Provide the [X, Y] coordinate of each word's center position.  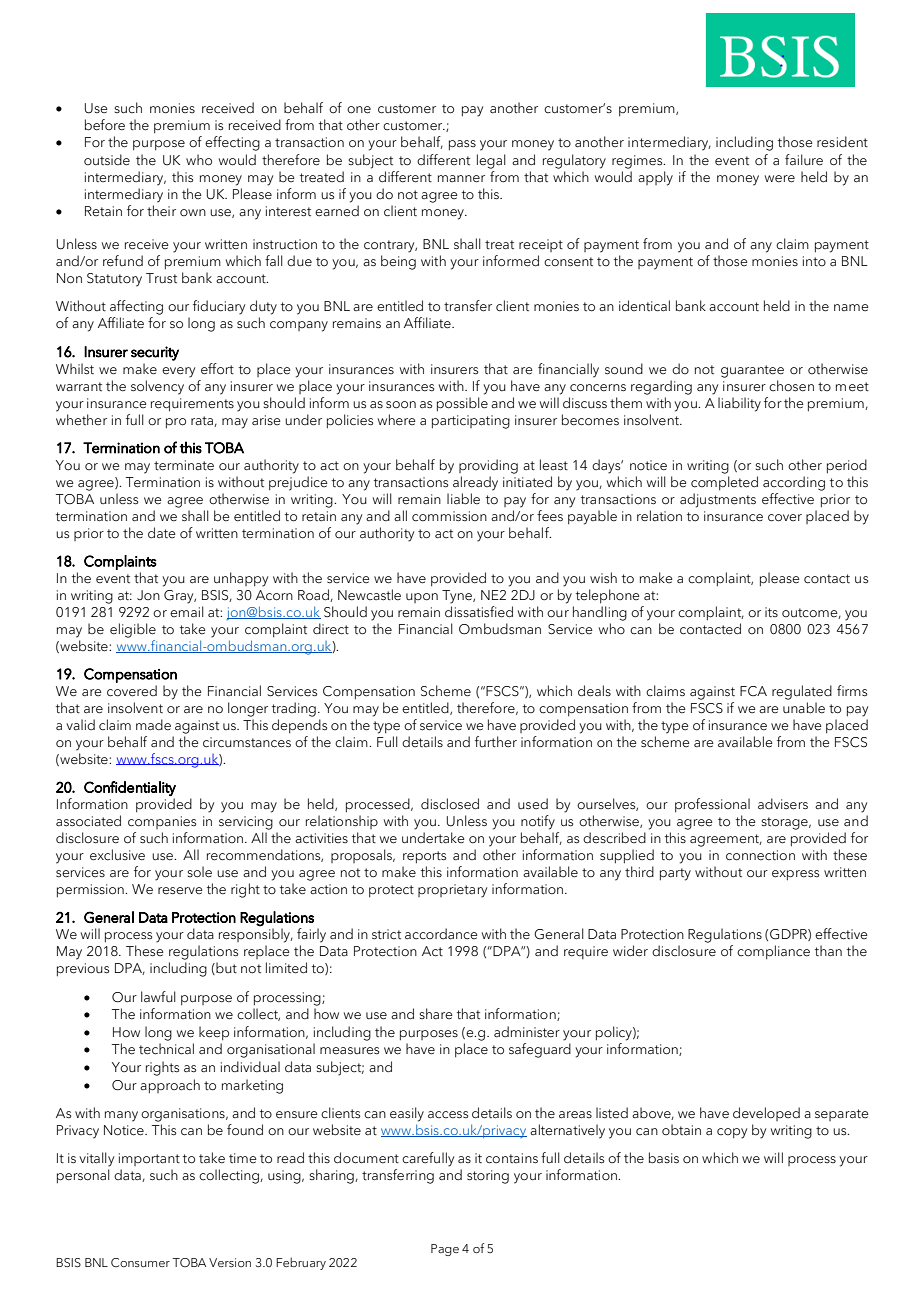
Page [445, 1250]
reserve [180, 891]
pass [462, 145]
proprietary [452, 891]
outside [107, 160]
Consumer [140, 1262]
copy [732, 1133]
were [780, 179]
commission [449, 516]
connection [760, 855]
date [162, 533]
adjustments [718, 500]
